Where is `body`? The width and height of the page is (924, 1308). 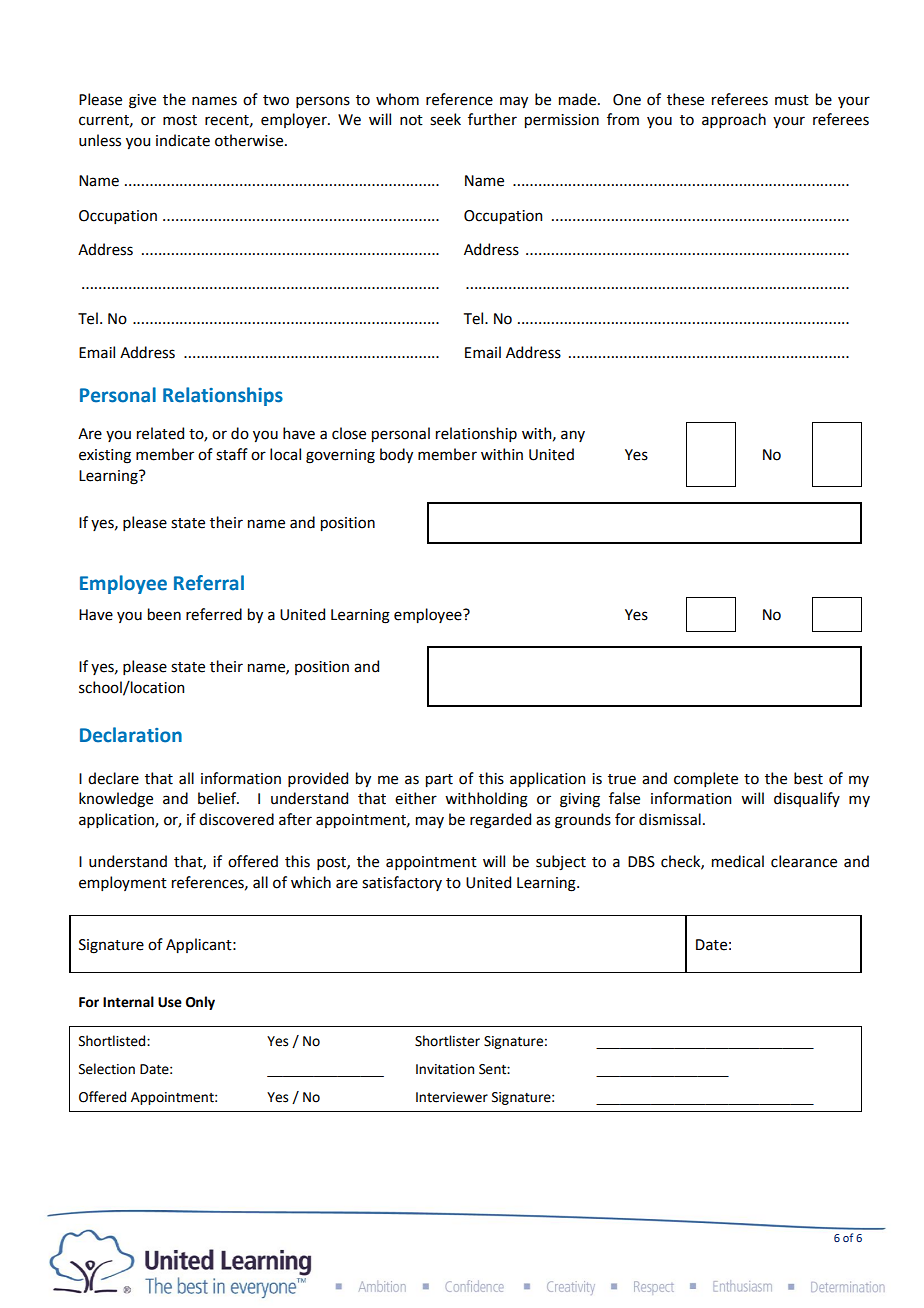 body is located at coordinates (396, 455).
